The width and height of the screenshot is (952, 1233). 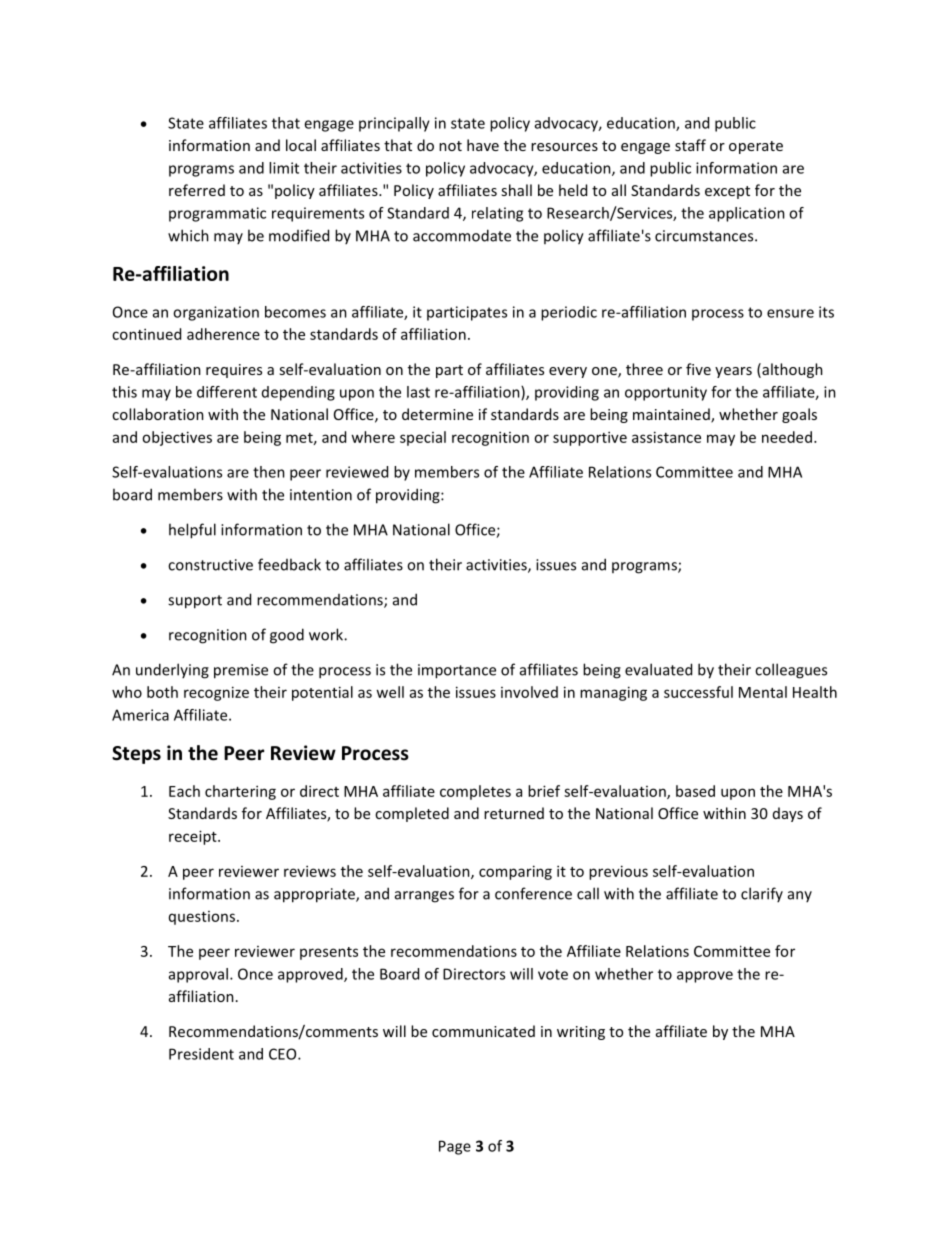 I want to click on Page, so click(x=455, y=1147).
